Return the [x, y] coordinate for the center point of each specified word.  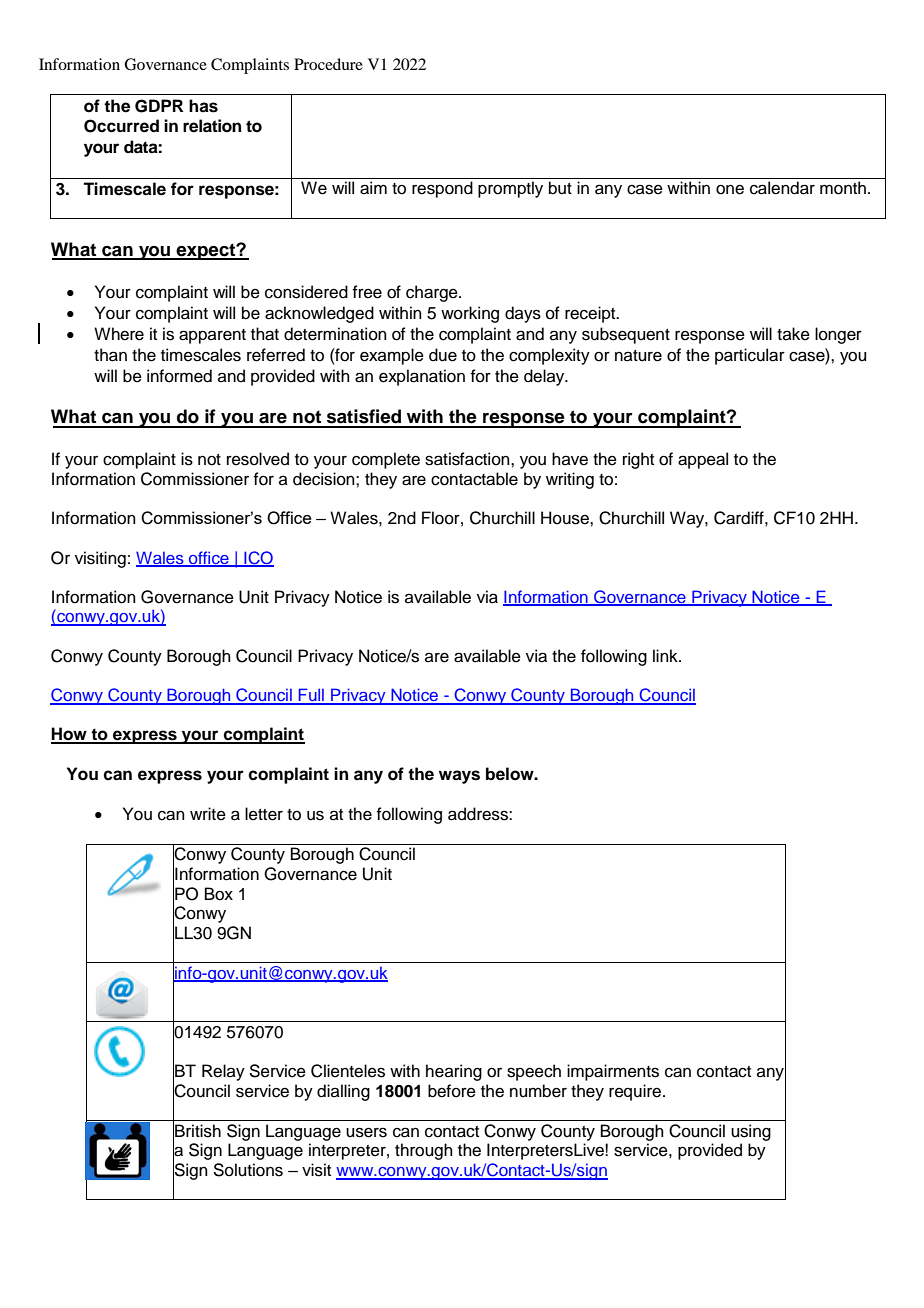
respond [442, 189]
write [208, 814]
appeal [703, 460]
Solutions [248, 1170]
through [424, 1151]
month [843, 188]
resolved [258, 459]
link [666, 655]
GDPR [159, 106]
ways [459, 777]
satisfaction [468, 459]
